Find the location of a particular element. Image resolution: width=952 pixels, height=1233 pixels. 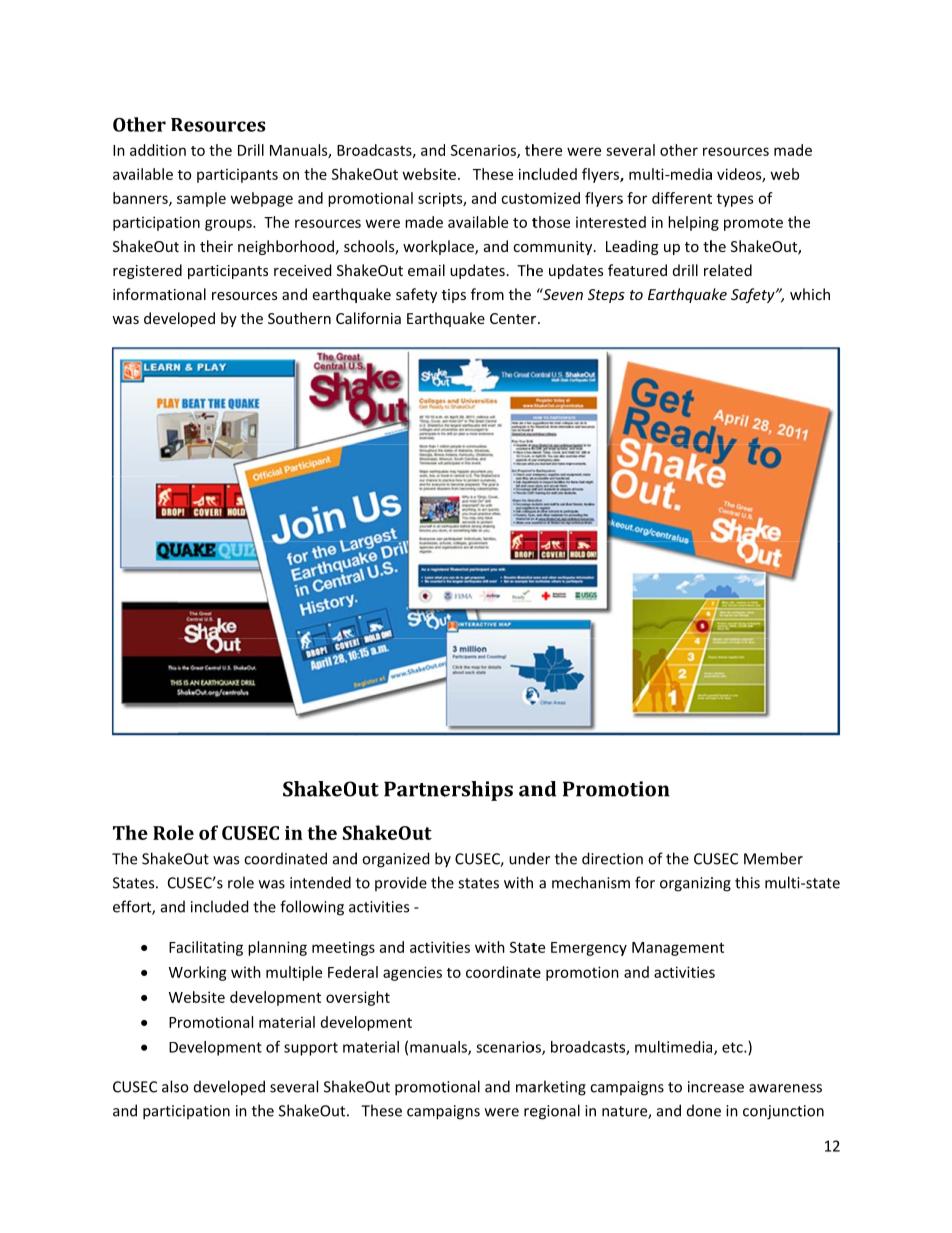

Southern is located at coordinates (299, 318).
